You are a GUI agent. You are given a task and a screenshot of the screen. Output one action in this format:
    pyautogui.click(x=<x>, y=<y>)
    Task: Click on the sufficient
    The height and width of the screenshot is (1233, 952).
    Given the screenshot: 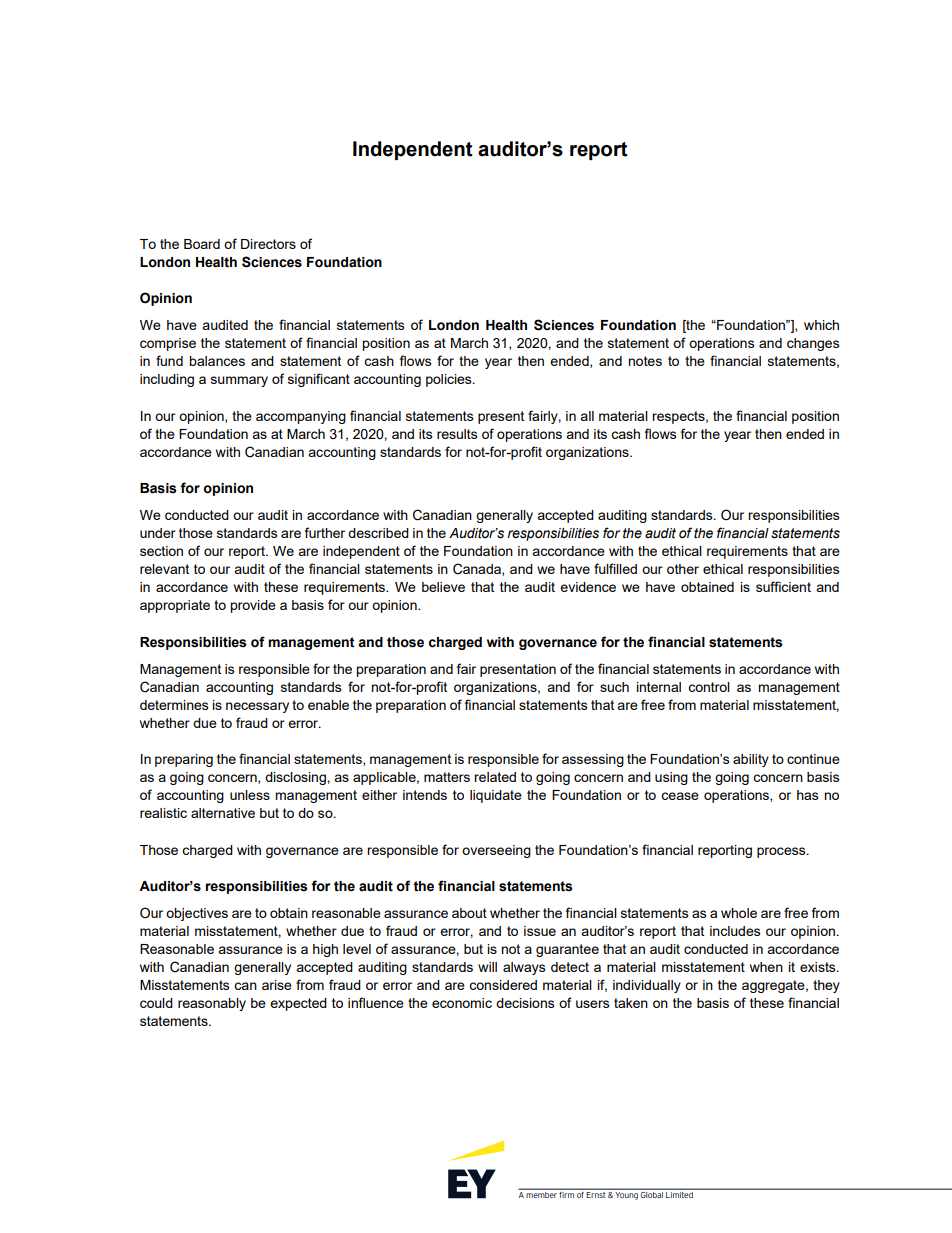 What is the action you would take?
    pyautogui.click(x=783, y=586)
